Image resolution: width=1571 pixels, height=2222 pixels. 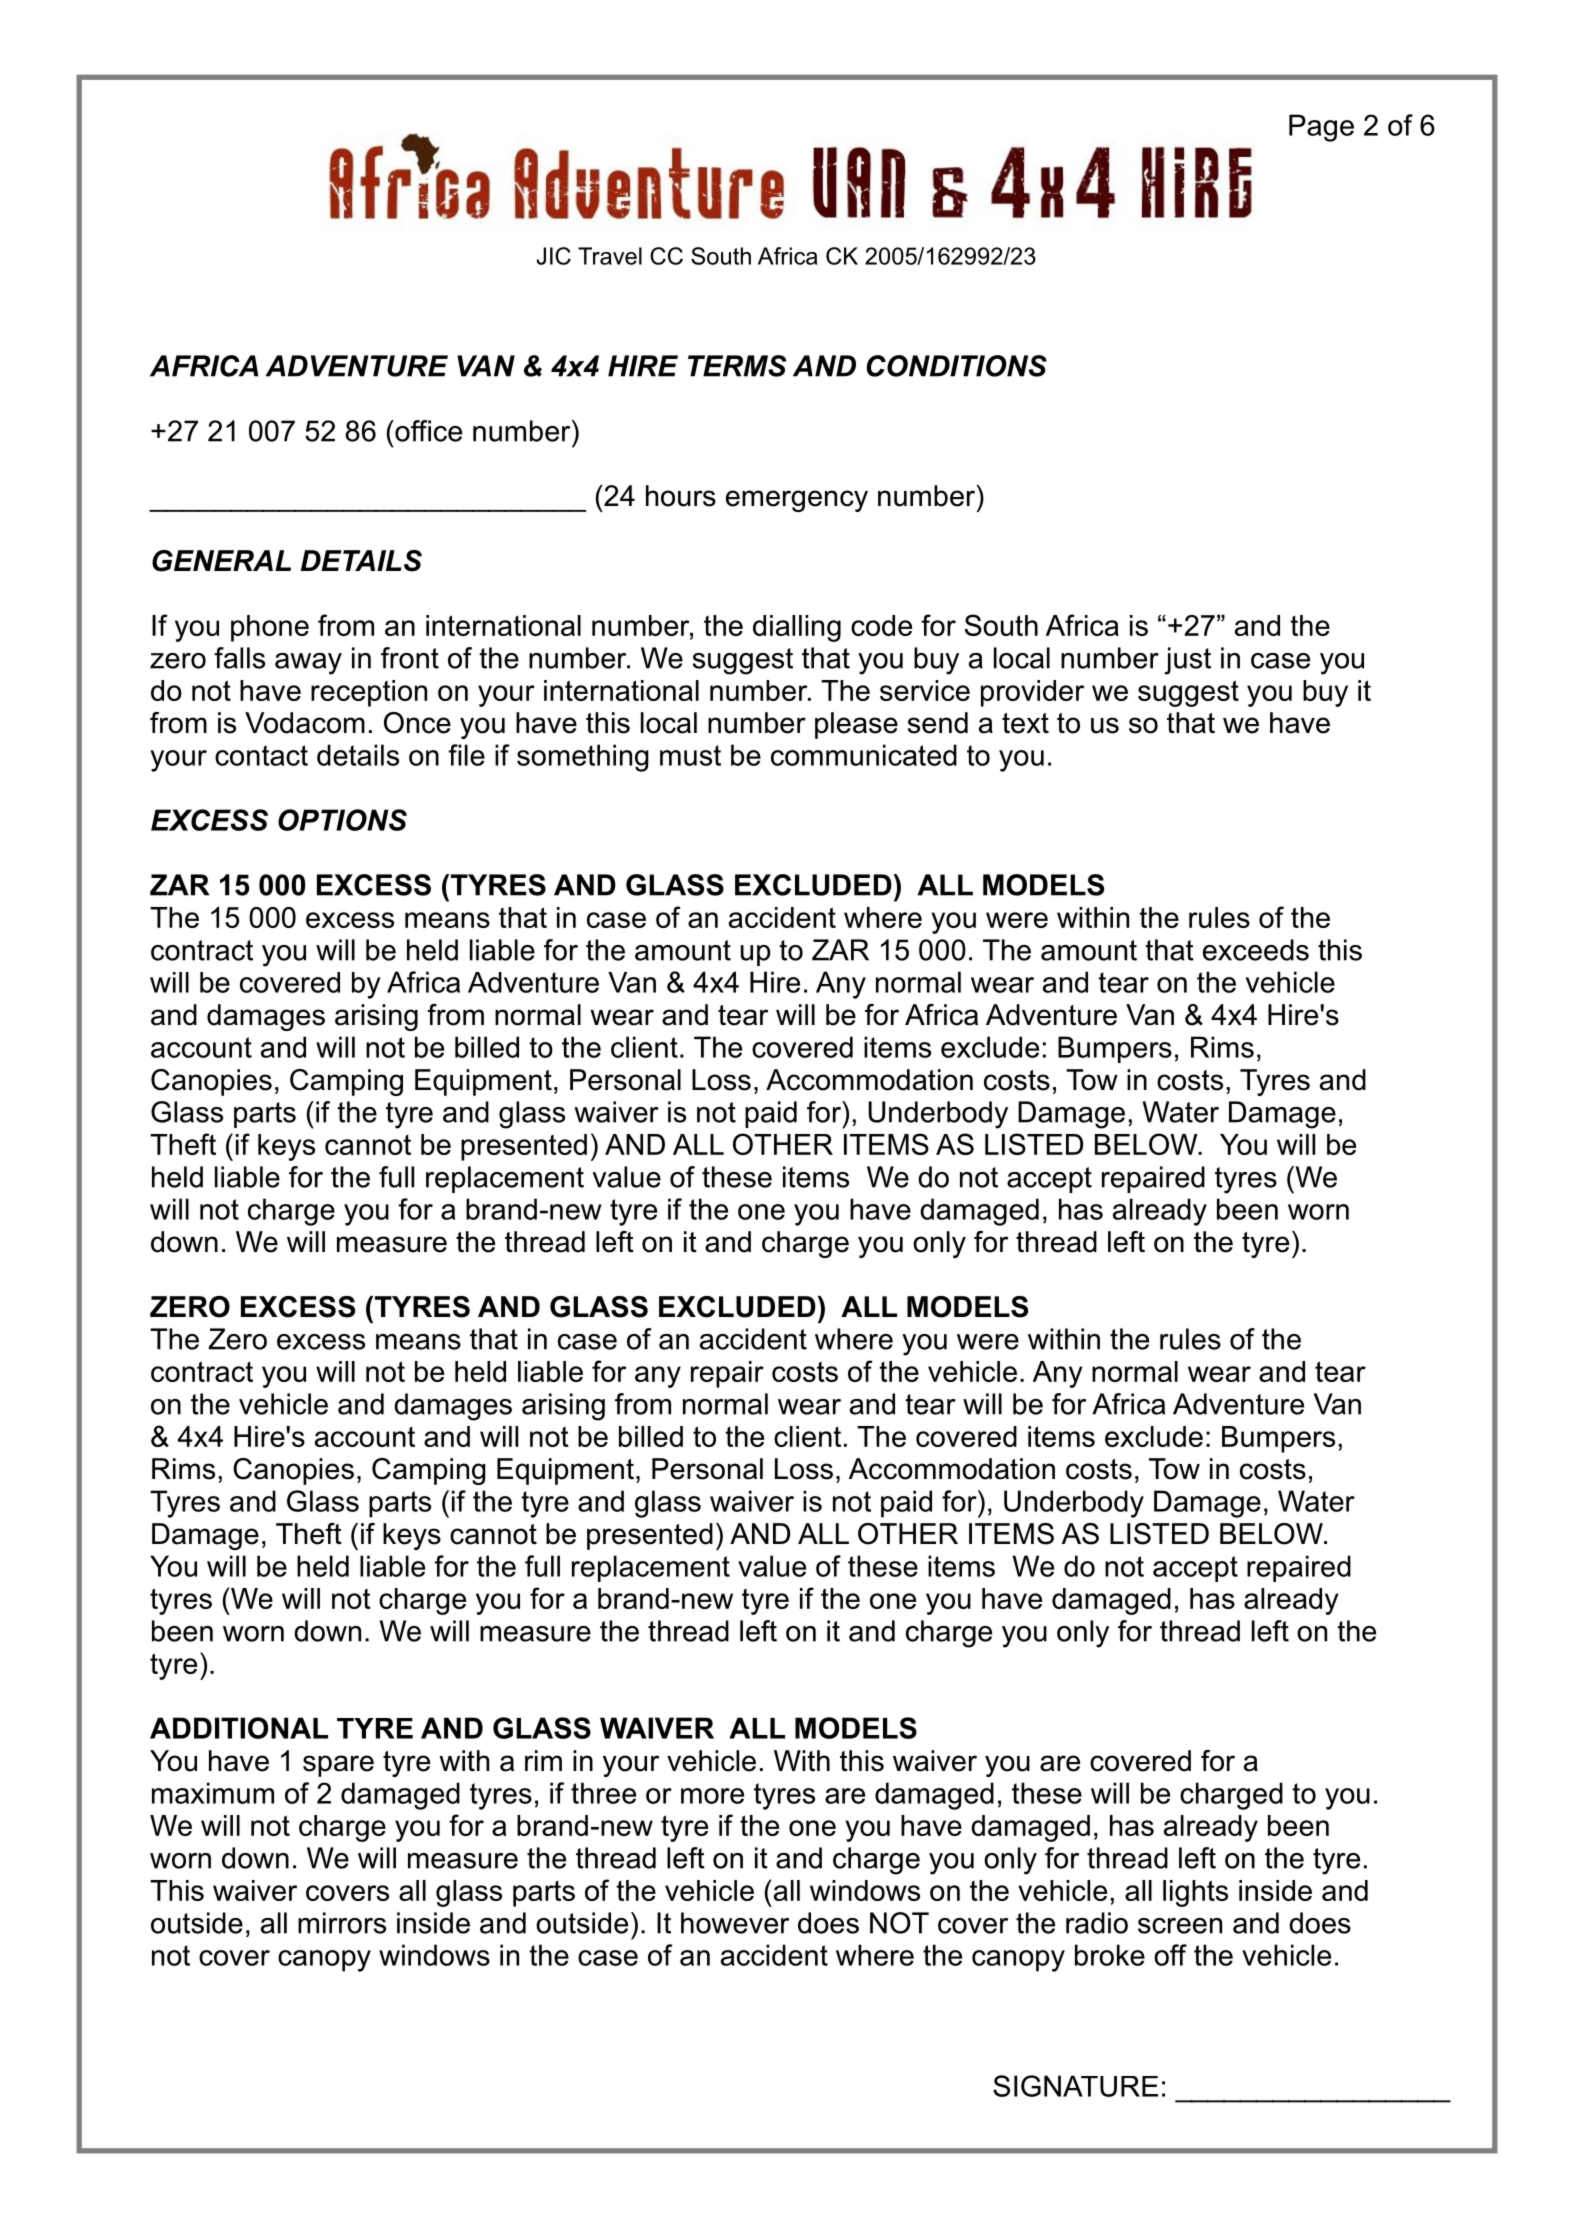 I want to click on OPTIONS, so click(x=342, y=820).
